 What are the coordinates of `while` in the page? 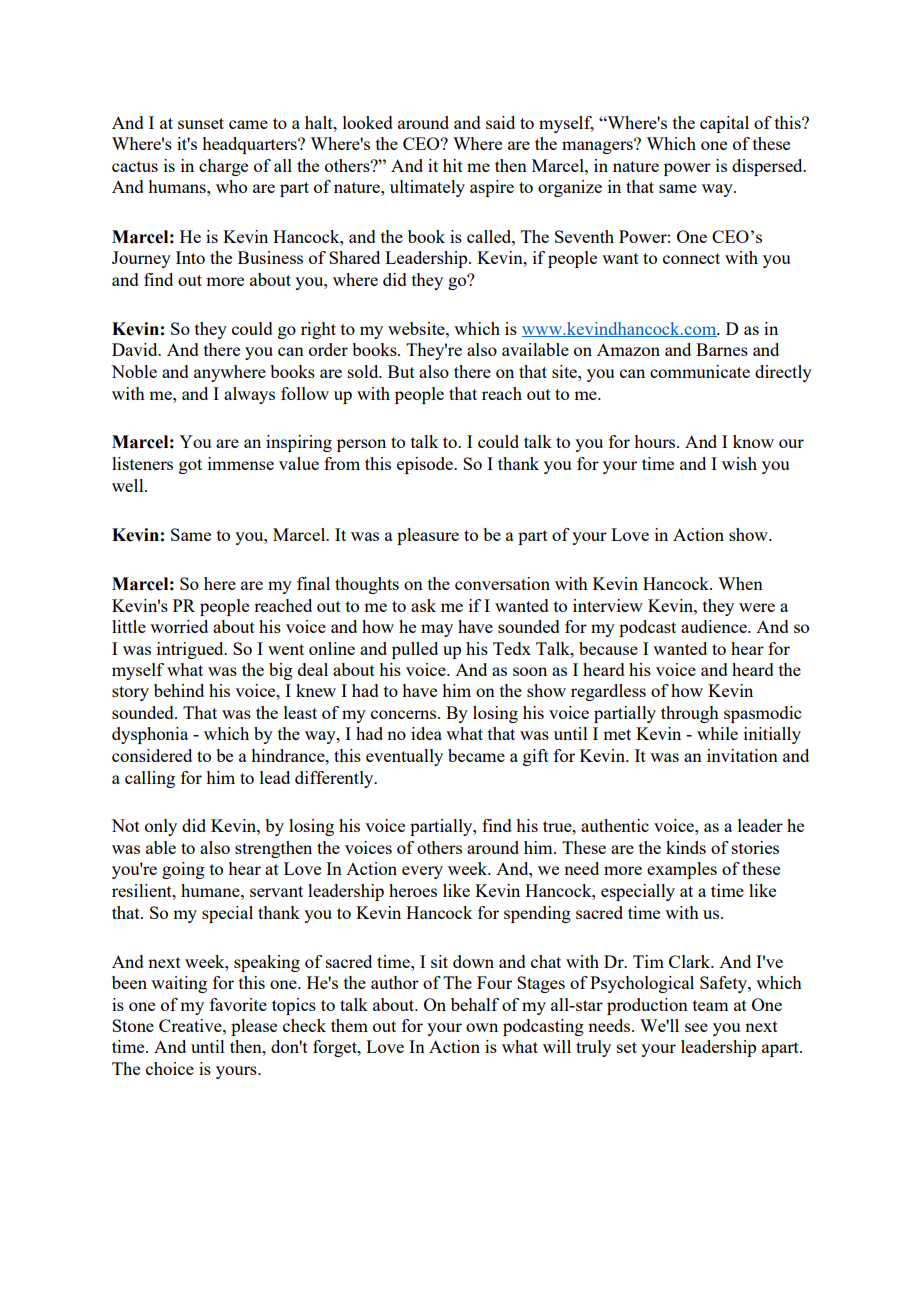 It's located at (717, 733).
